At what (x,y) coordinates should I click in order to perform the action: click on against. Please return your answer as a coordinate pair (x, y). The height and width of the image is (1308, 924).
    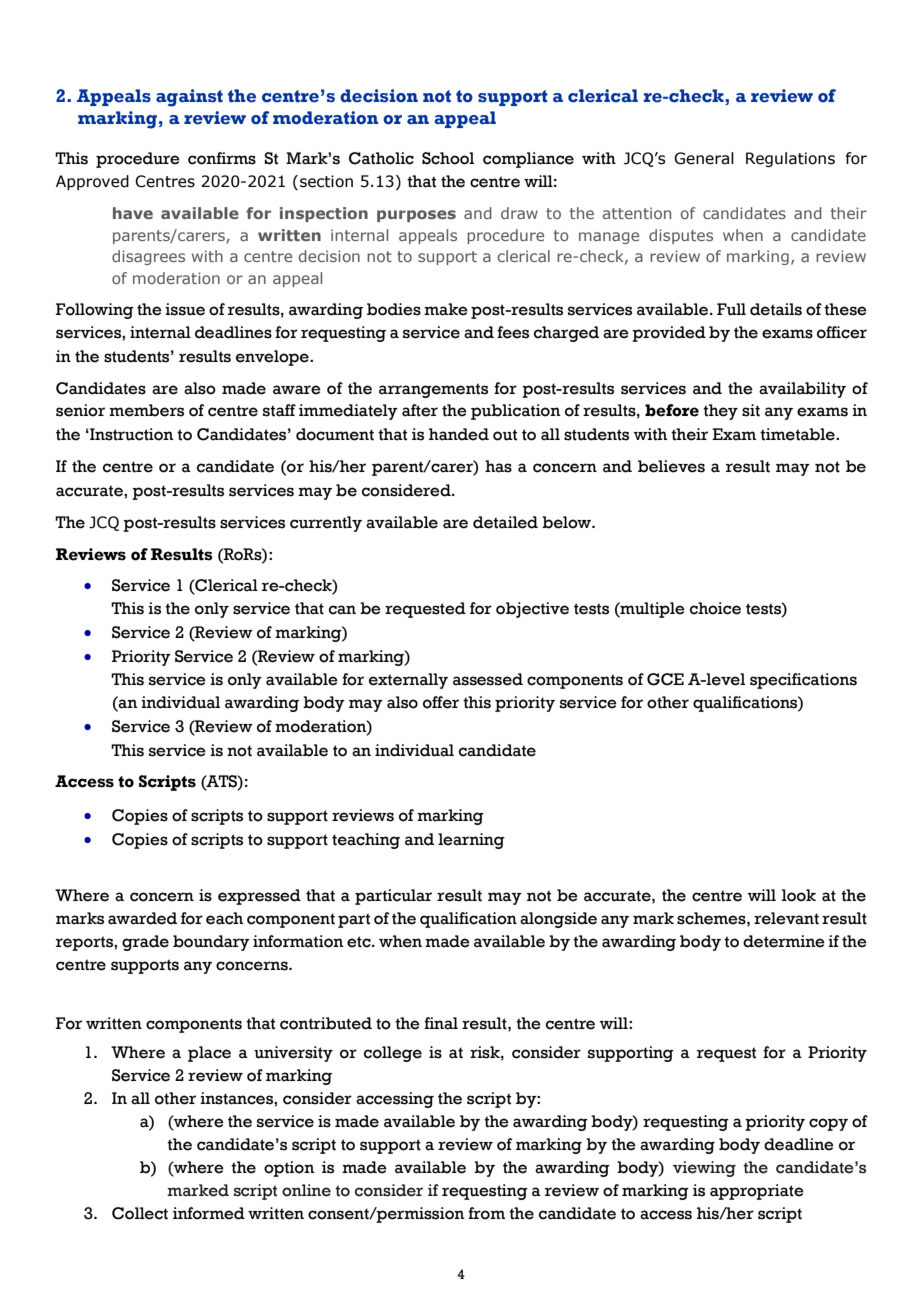
    Looking at the image, I should click on (189, 98).
